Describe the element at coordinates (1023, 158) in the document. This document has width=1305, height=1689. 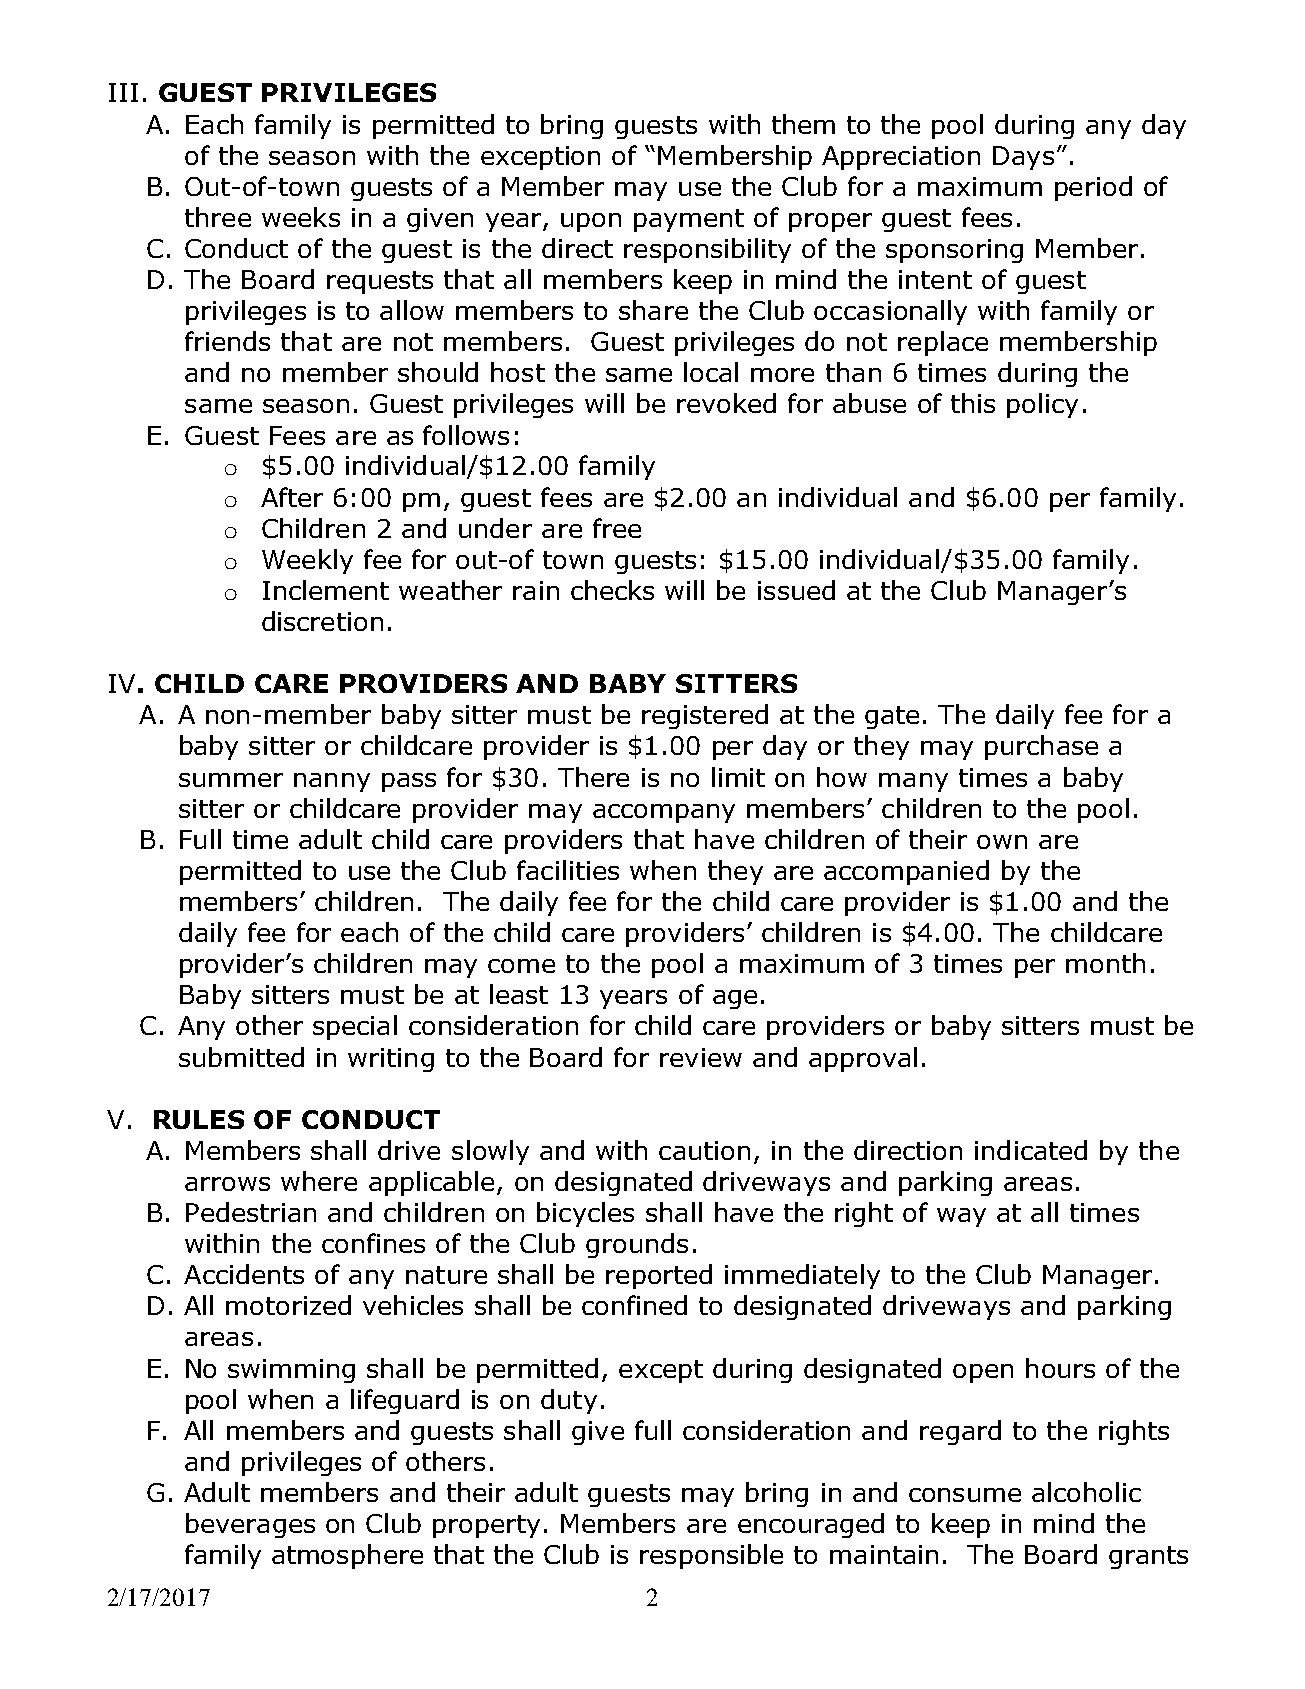
I see `Days` at that location.
